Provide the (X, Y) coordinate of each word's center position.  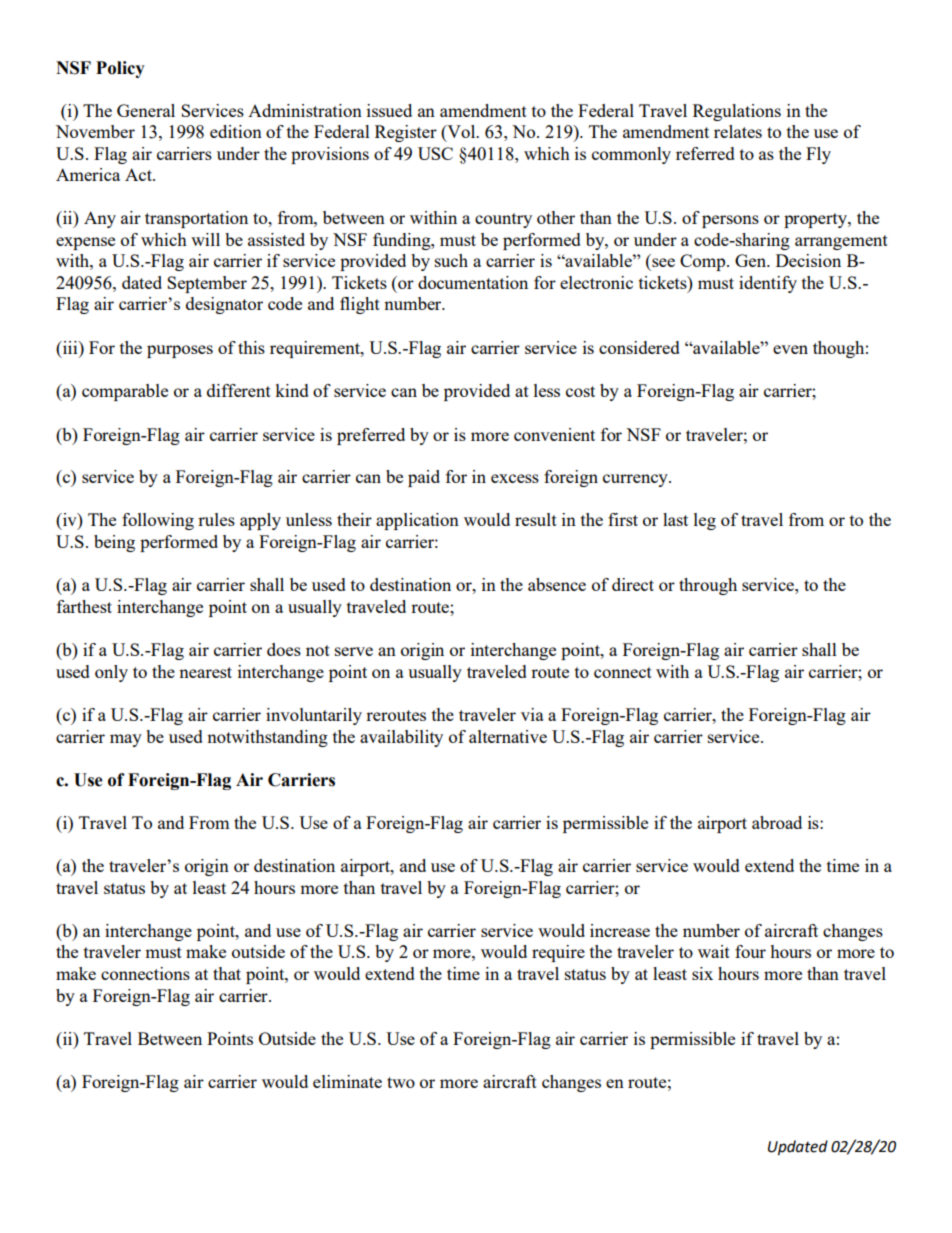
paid (424, 478)
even (790, 349)
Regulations (737, 112)
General (146, 110)
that (227, 973)
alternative (508, 736)
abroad (777, 822)
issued (389, 110)
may (126, 740)
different (239, 390)
